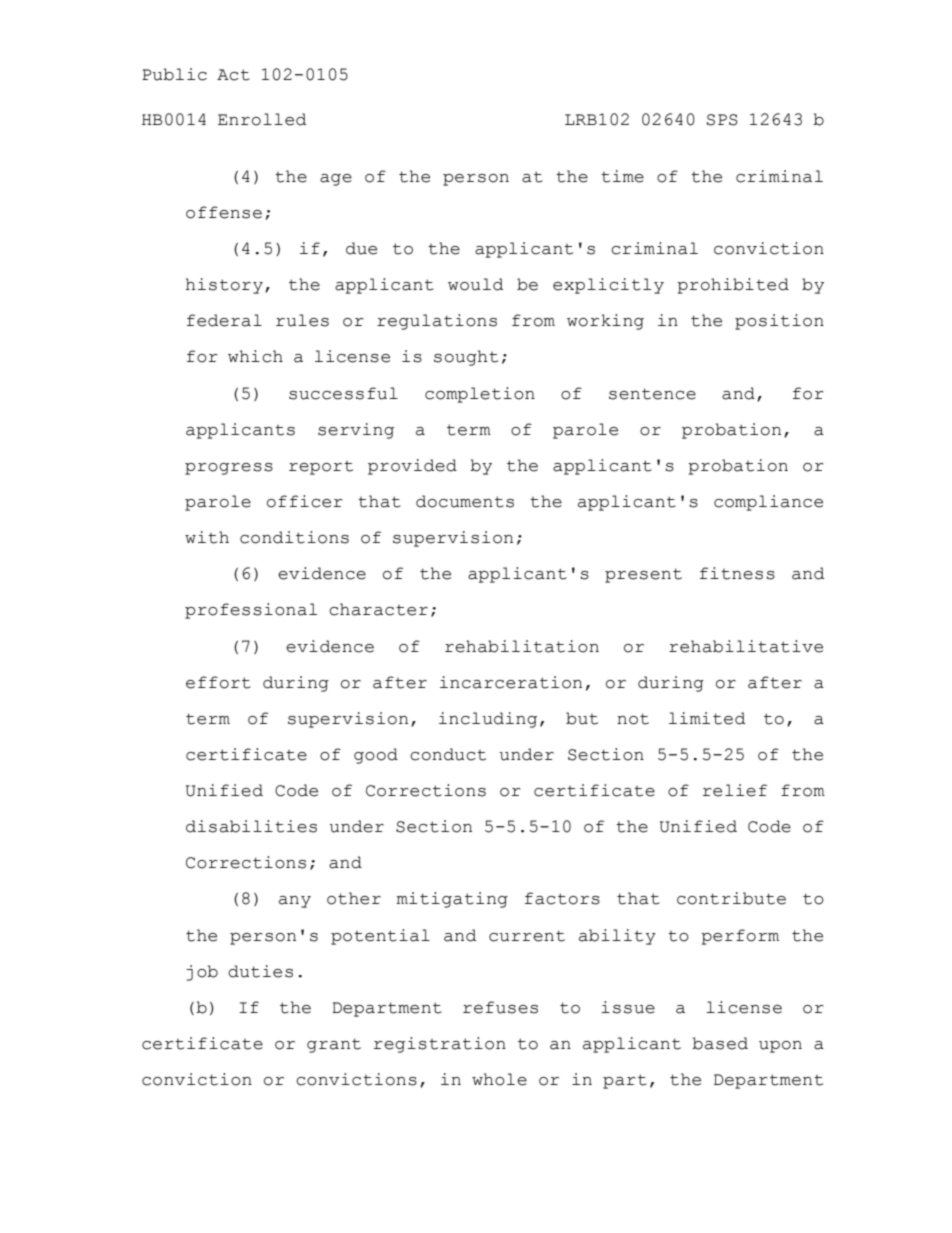 Image resolution: width=952 pixels, height=1233 pixels. Describe the element at coordinates (466, 358) in the screenshot. I see `sought` at that location.
